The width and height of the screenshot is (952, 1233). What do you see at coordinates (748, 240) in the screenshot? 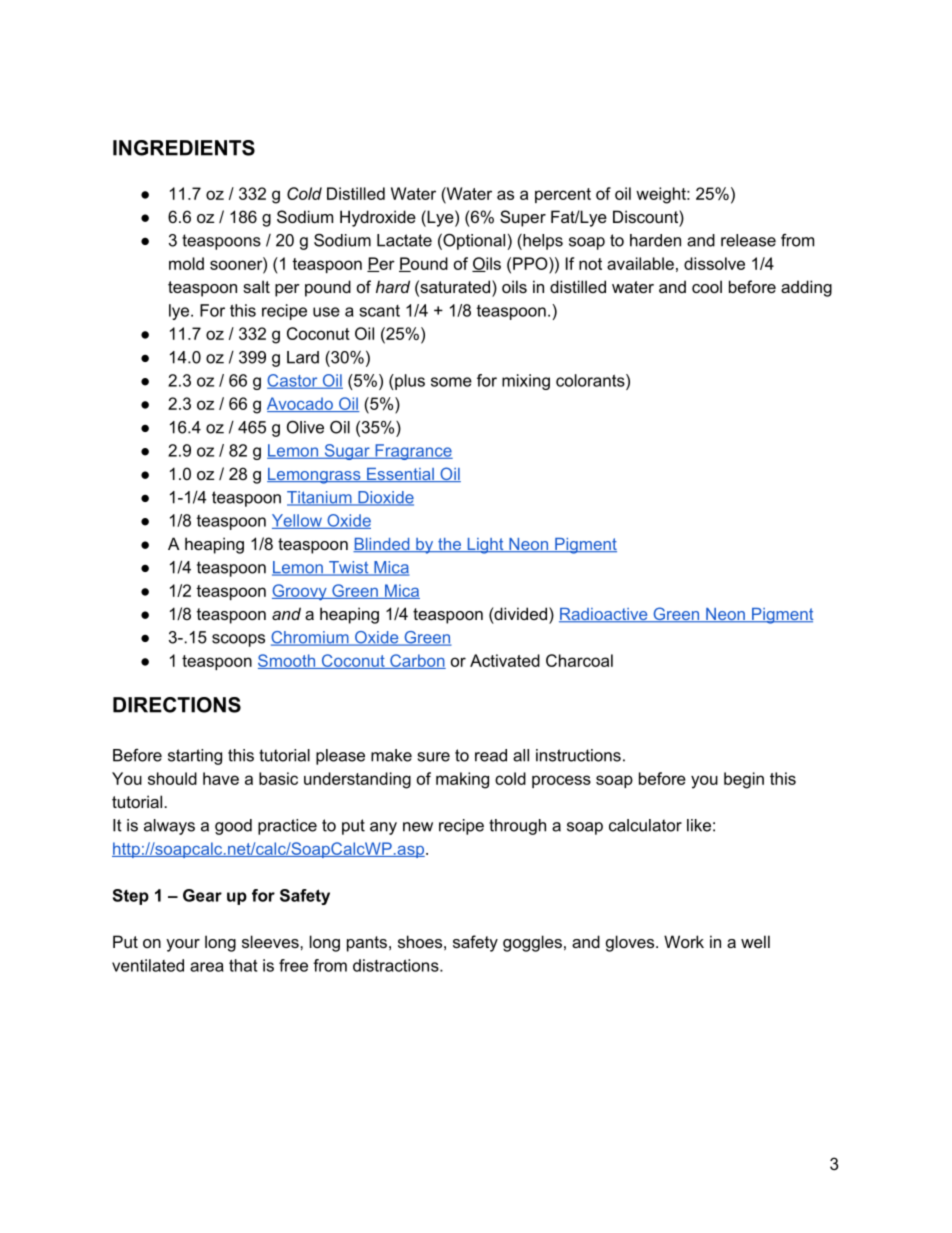
I see `release` at bounding box center [748, 240].
